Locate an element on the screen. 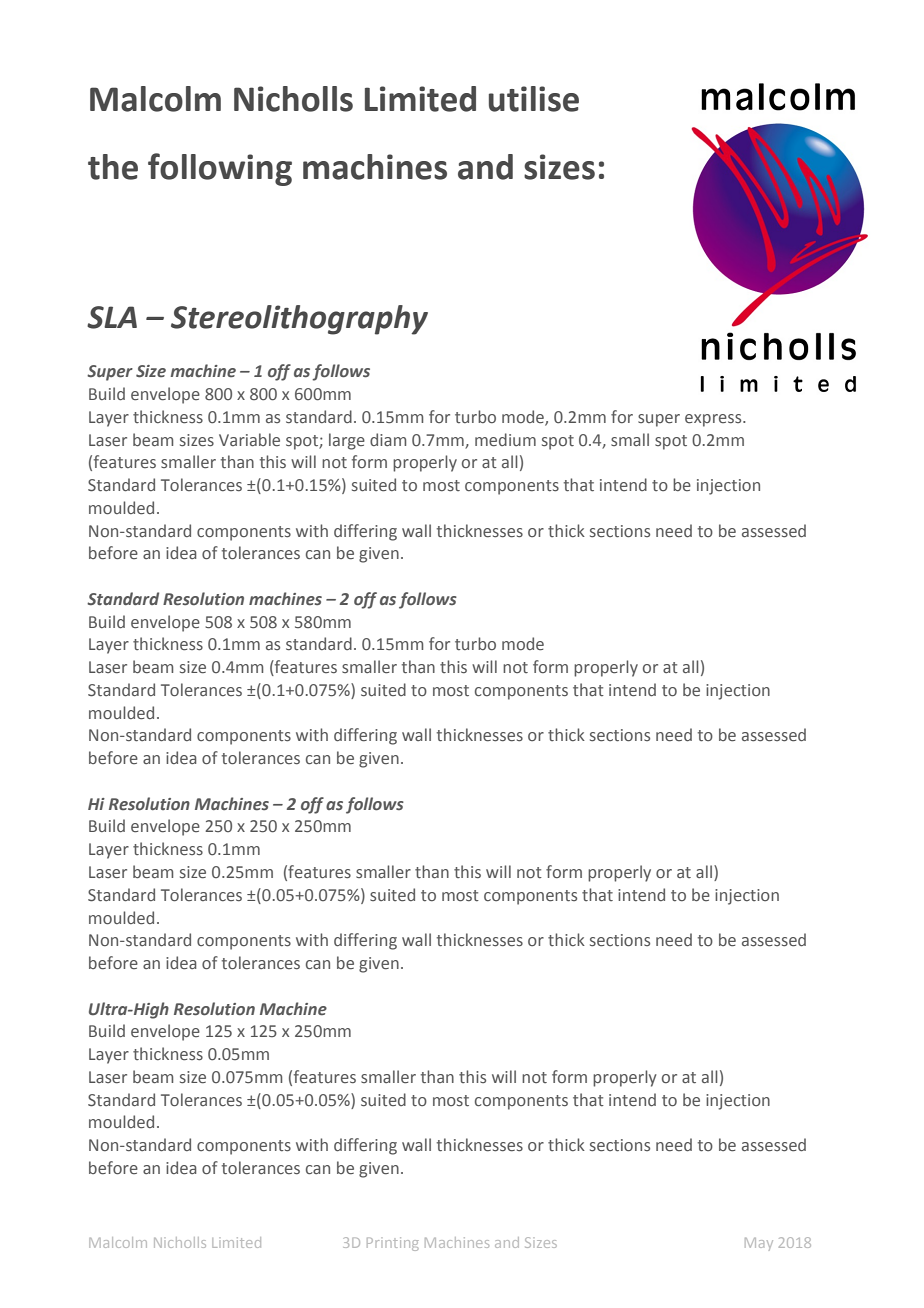 This screenshot has height=1308, width=924. following is located at coordinates (220, 169).
